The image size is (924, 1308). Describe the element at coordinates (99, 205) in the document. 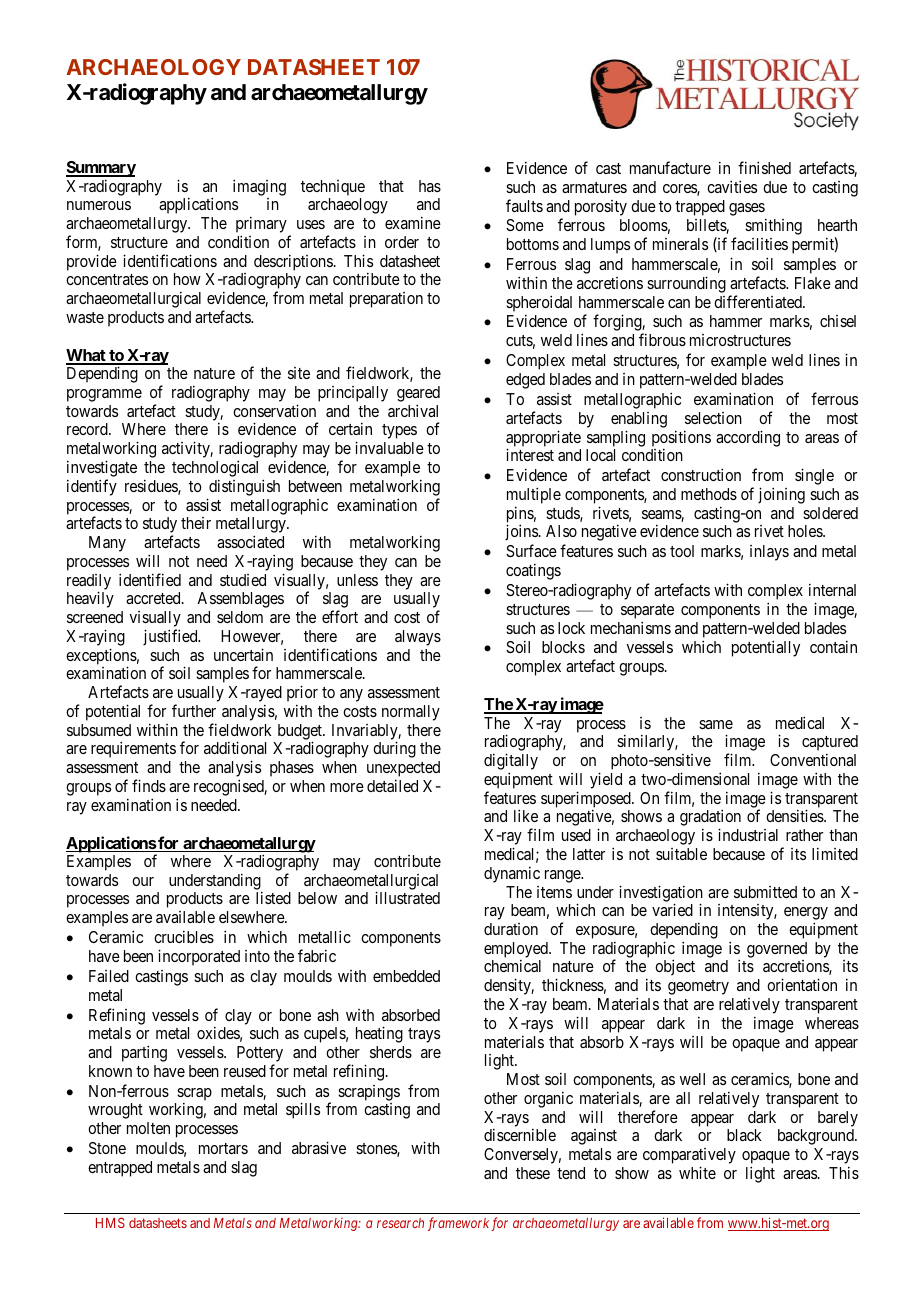

I see `numerous` at that location.
